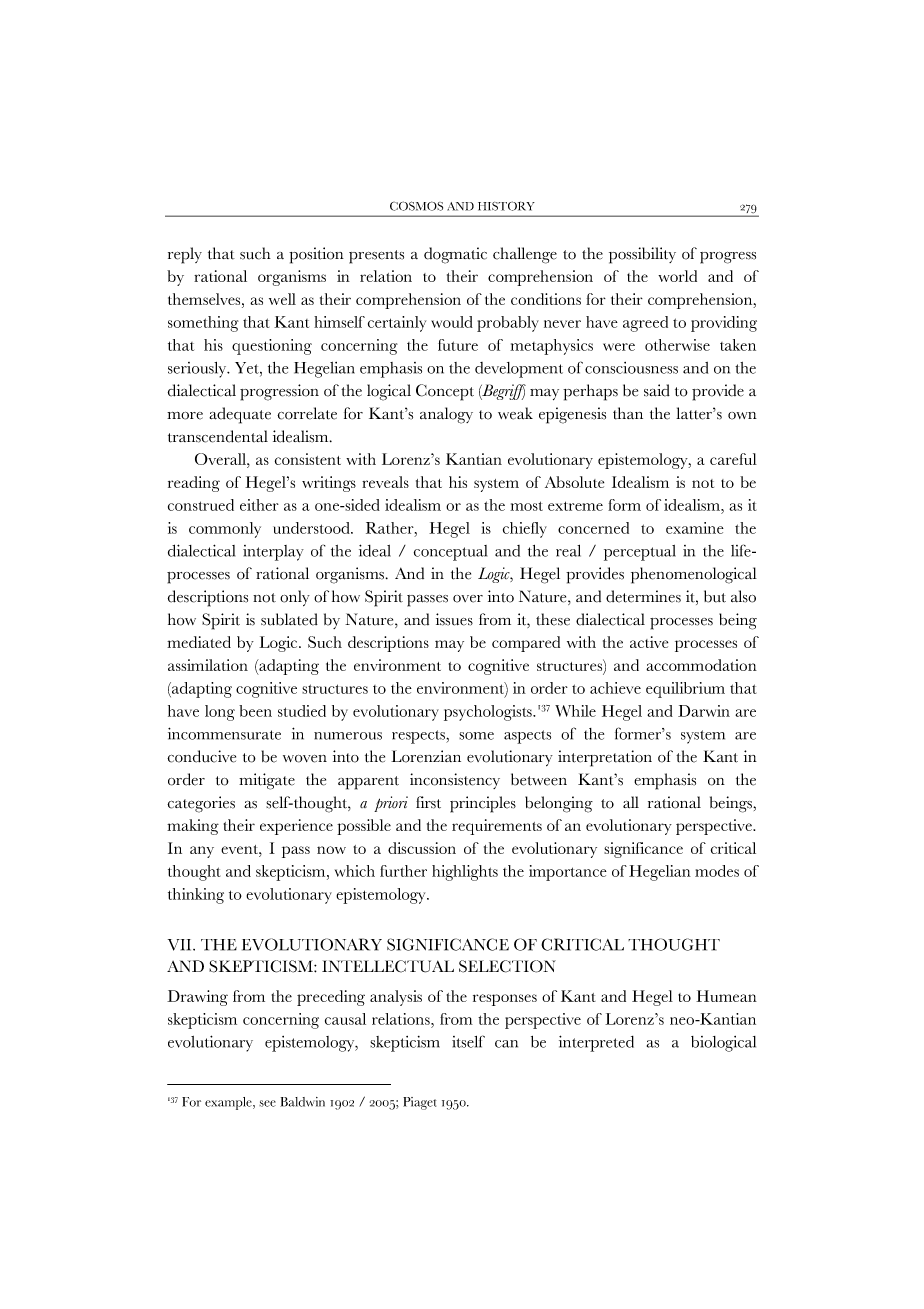  What do you see at coordinates (267, 781) in the screenshot?
I see `mitigate` at bounding box center [267, 781].
